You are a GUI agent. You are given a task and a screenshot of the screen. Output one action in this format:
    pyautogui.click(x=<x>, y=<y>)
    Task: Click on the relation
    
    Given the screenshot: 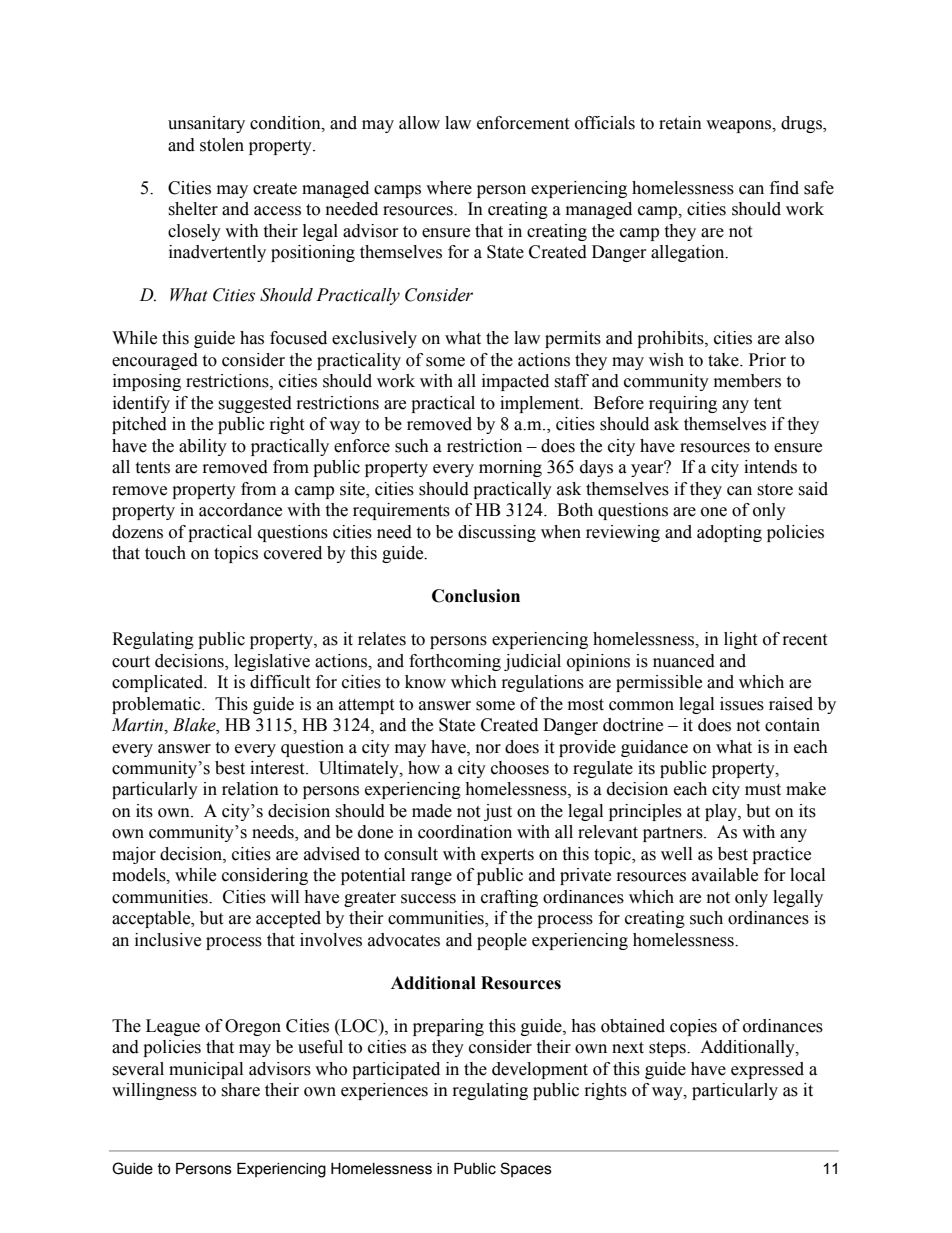 What is the action you would take?
    pyautogui.click(x=250, y=789)
